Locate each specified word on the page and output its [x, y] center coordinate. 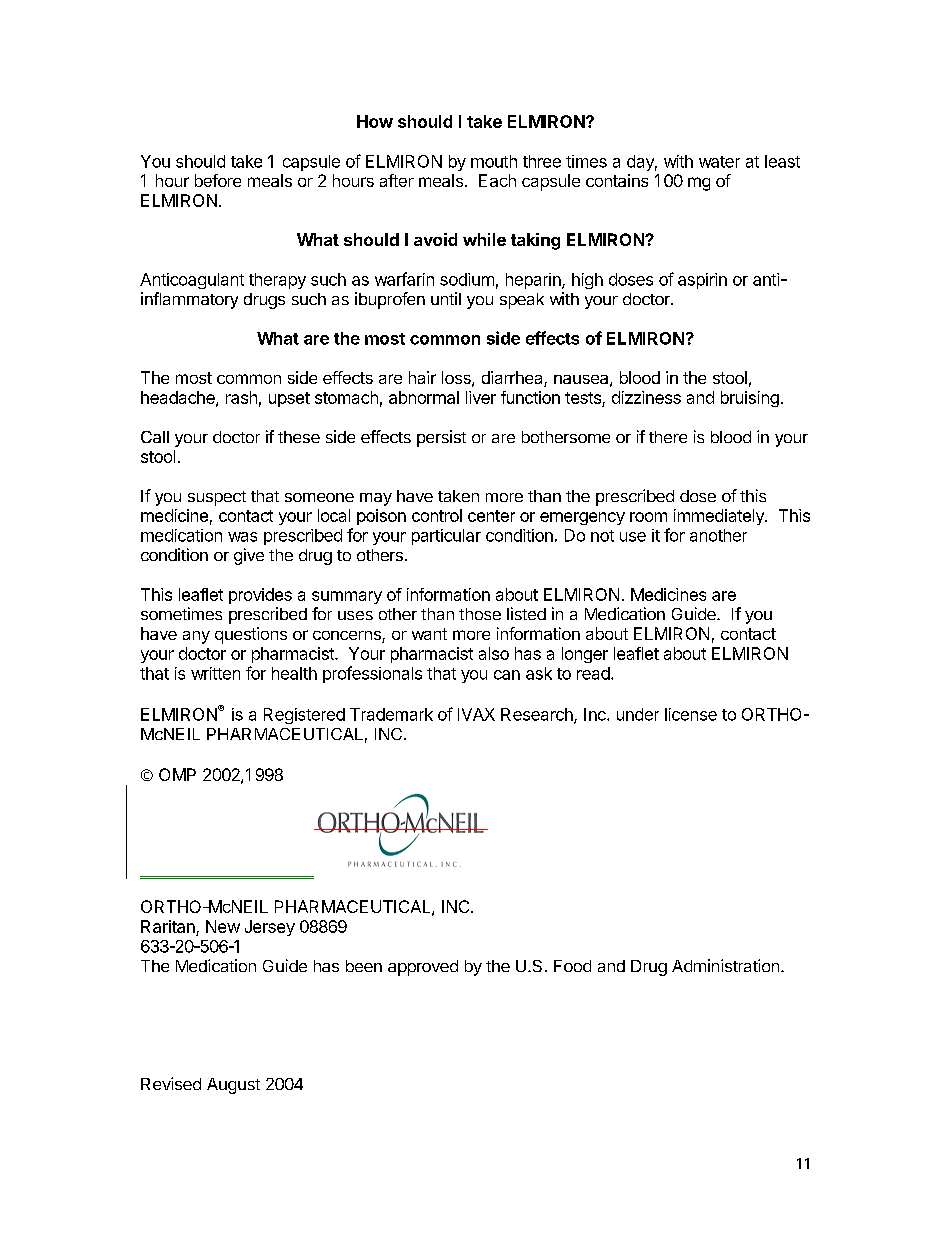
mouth [494, 161]
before [218, 180]
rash [241, 397]
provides [260, 596]
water [719, 162]
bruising [750, 399]
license [691, 714]
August [233, 1086]
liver [481, 397]
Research [538, 715]
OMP [177, 774]
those [480, 614]
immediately [720, 517]
